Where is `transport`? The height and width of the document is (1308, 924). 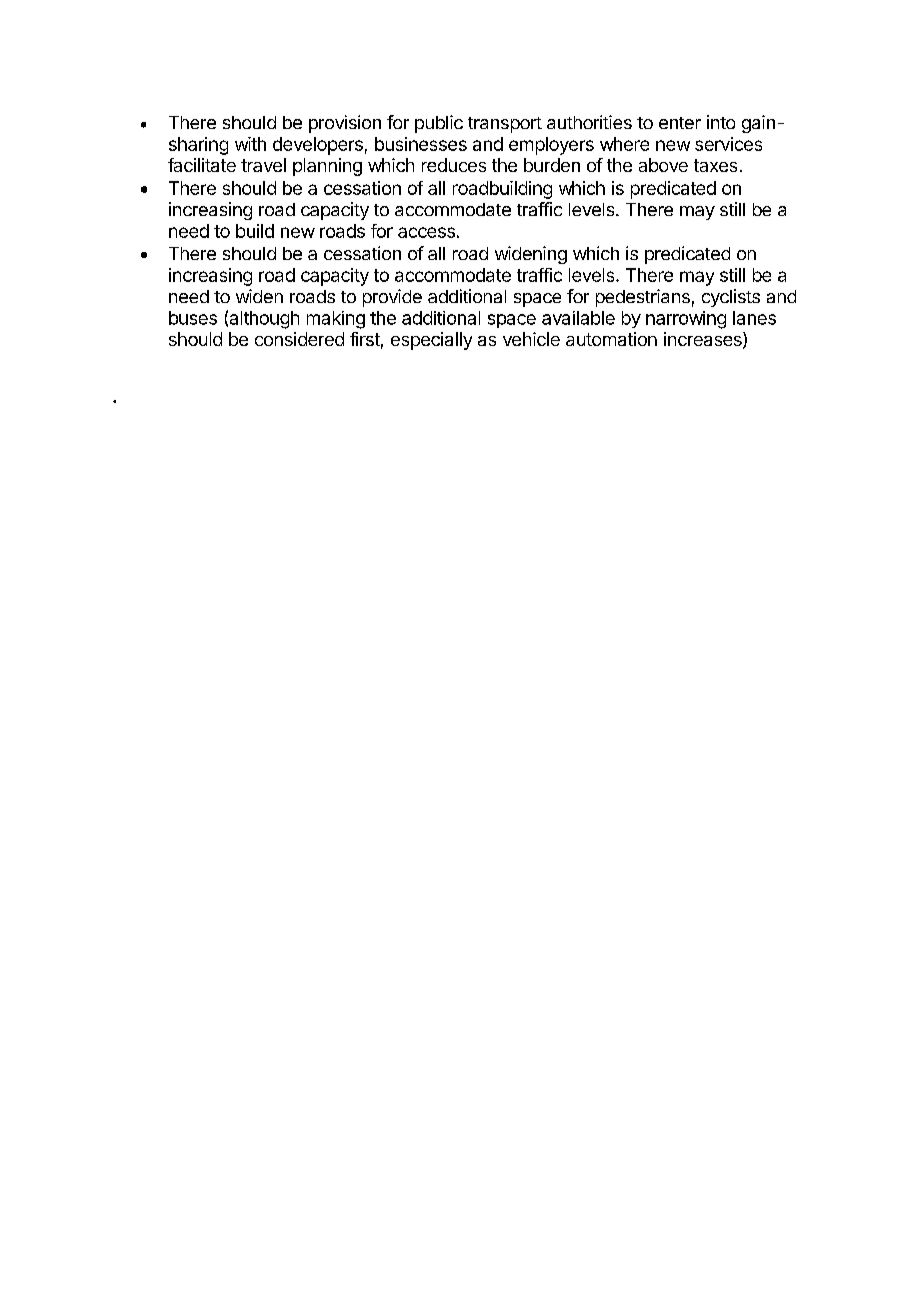 transport is located at coordinates (505, 125).
